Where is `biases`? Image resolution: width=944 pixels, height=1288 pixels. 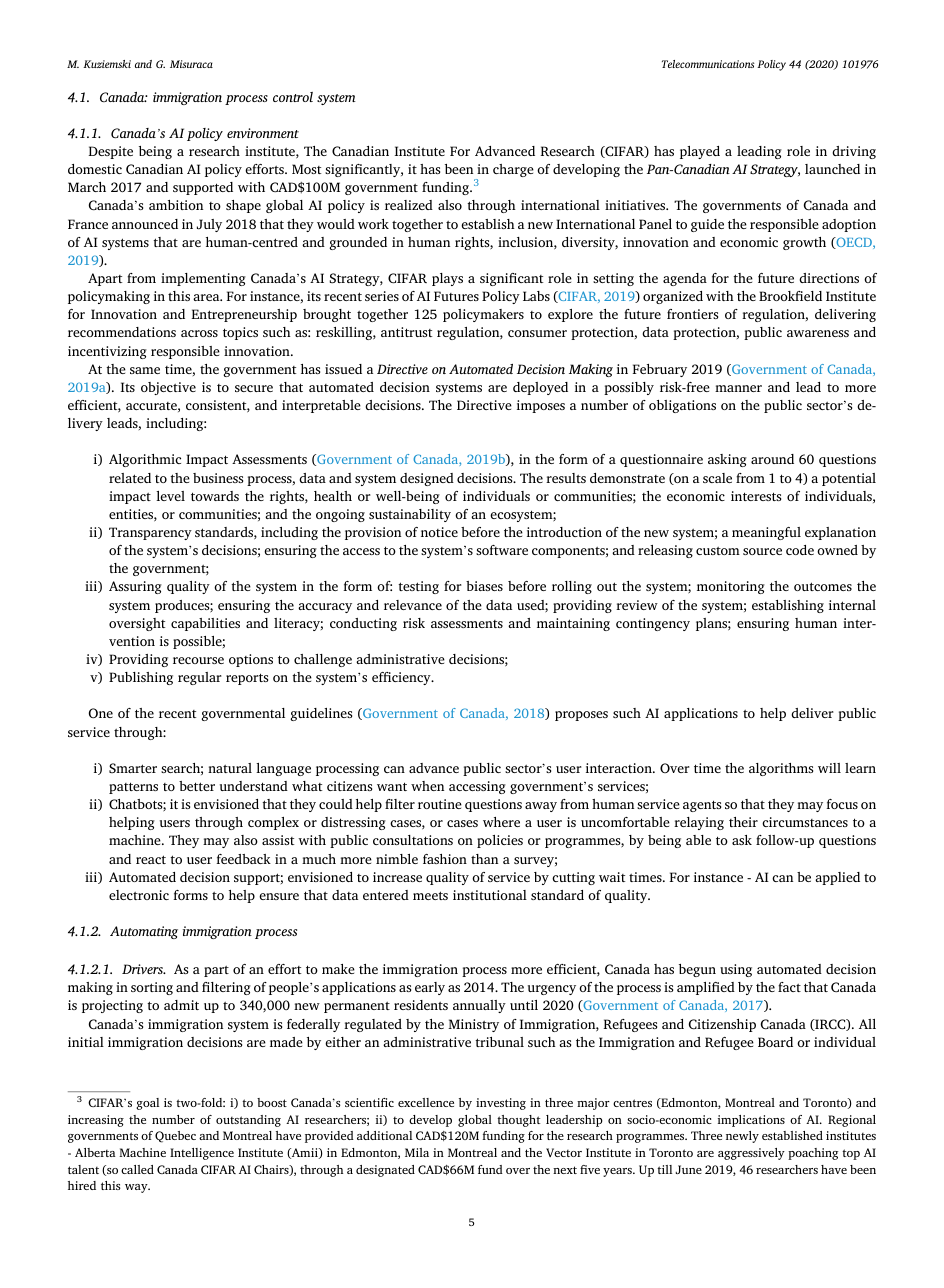
biases is located at coordinates (484, 586).
